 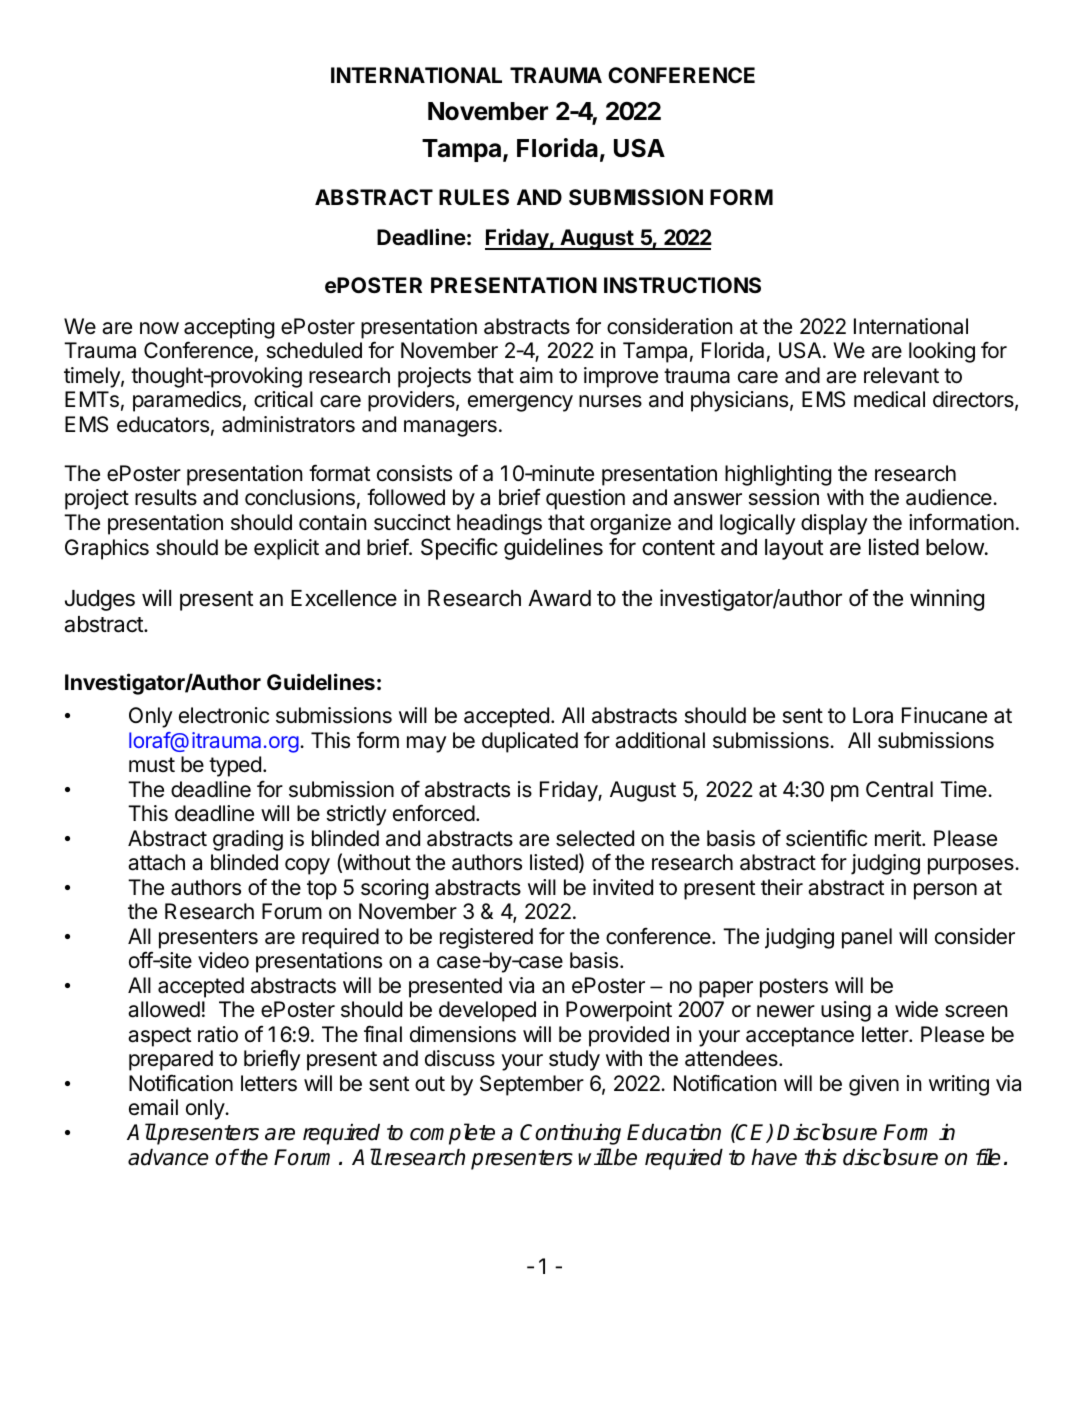 What do you see at coordinates (229, 328) in the screenshot?
I see `accepting` at bounding box center [229, 328].
